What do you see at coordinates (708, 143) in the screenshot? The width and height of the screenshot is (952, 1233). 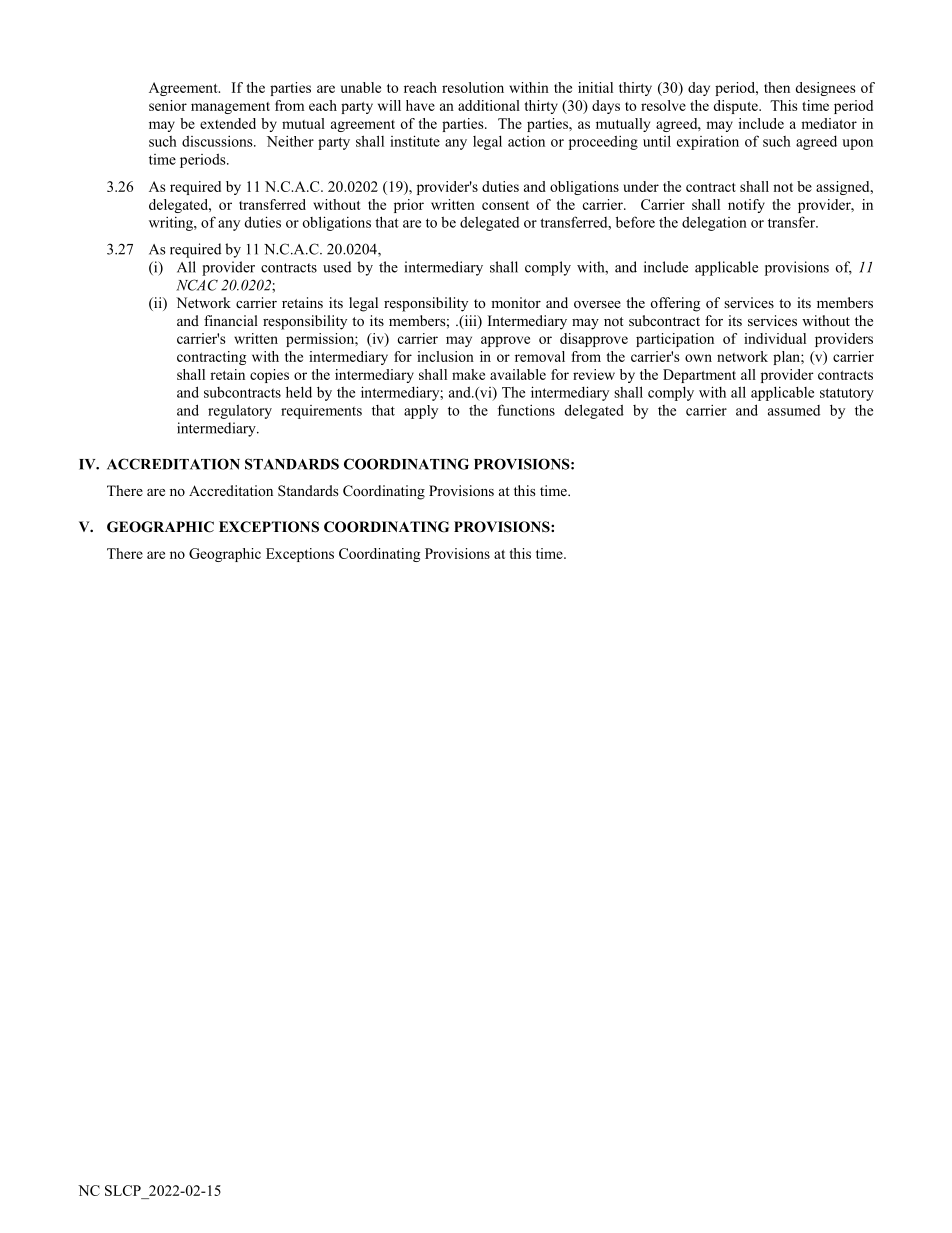 I see `expiration` at bounding box center [708, 143].
